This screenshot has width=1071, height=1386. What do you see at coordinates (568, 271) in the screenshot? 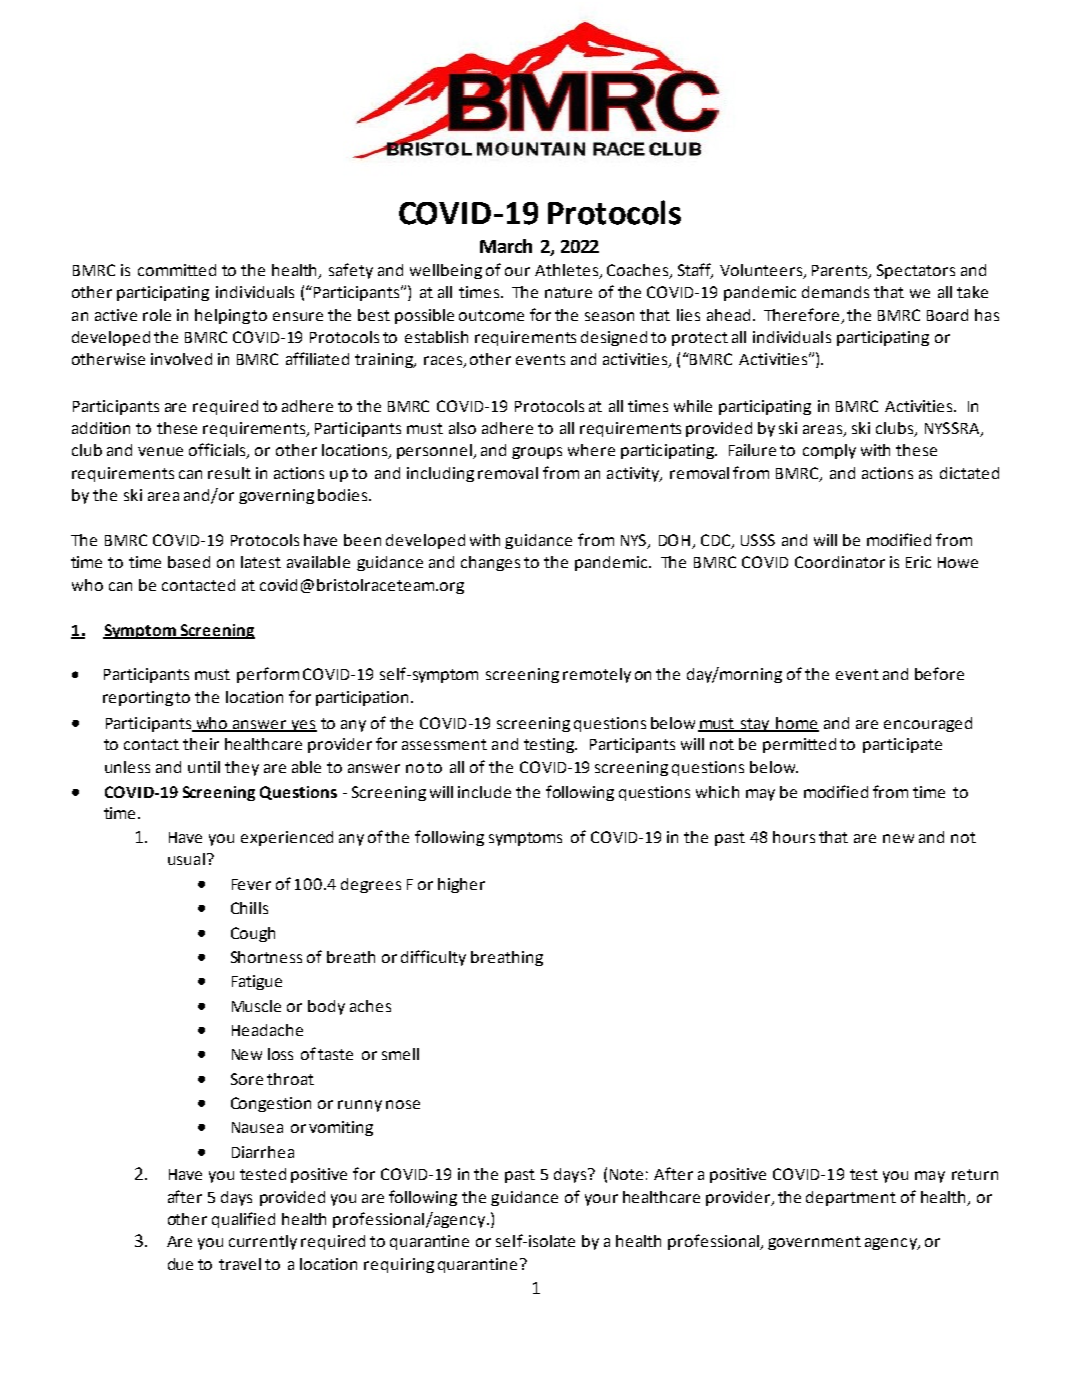
I see `Athletes` at bounding box center [568, 271].
